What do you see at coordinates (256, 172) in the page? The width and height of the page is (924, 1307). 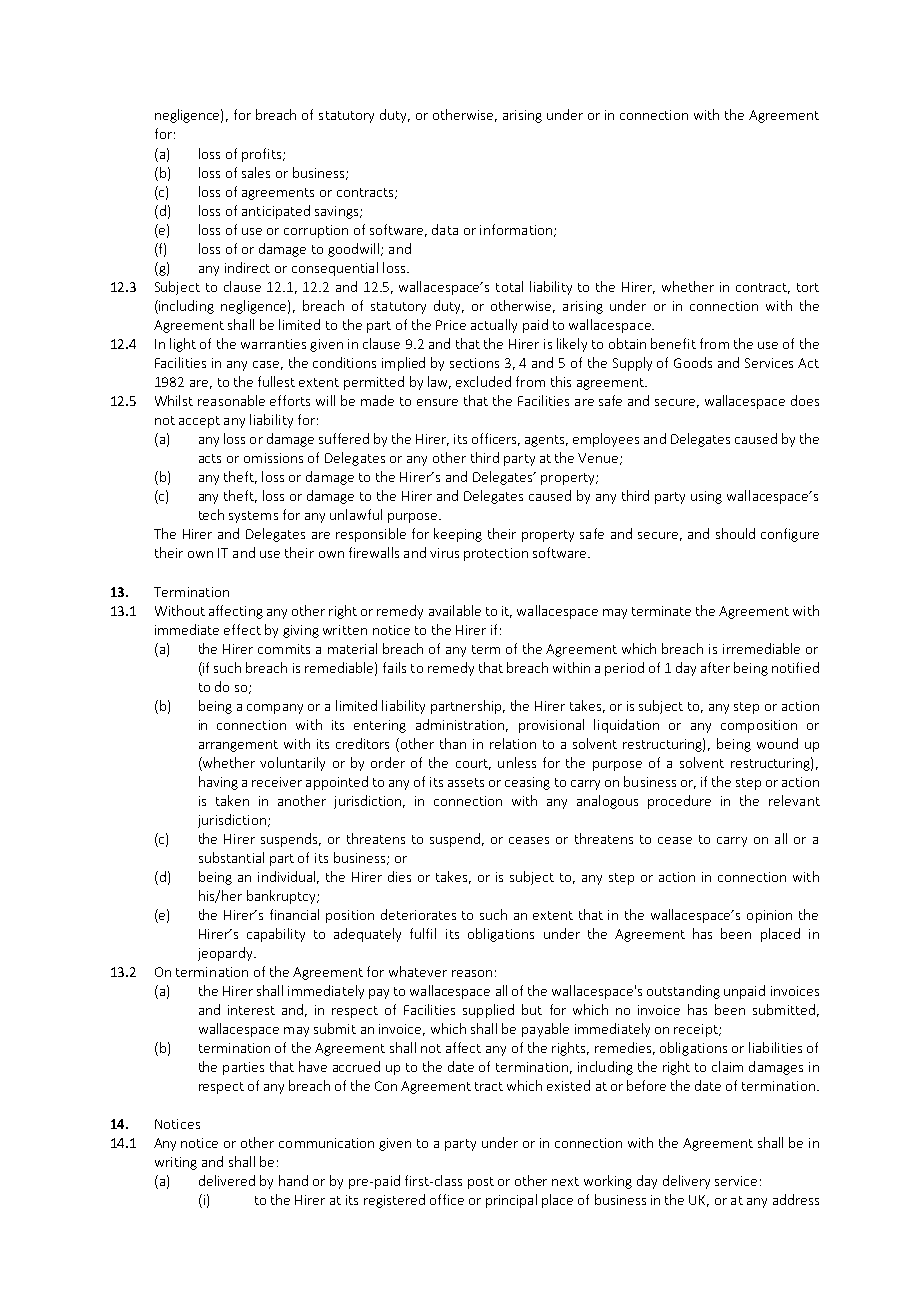 I see `sales` at bounding box center [256, 172].
